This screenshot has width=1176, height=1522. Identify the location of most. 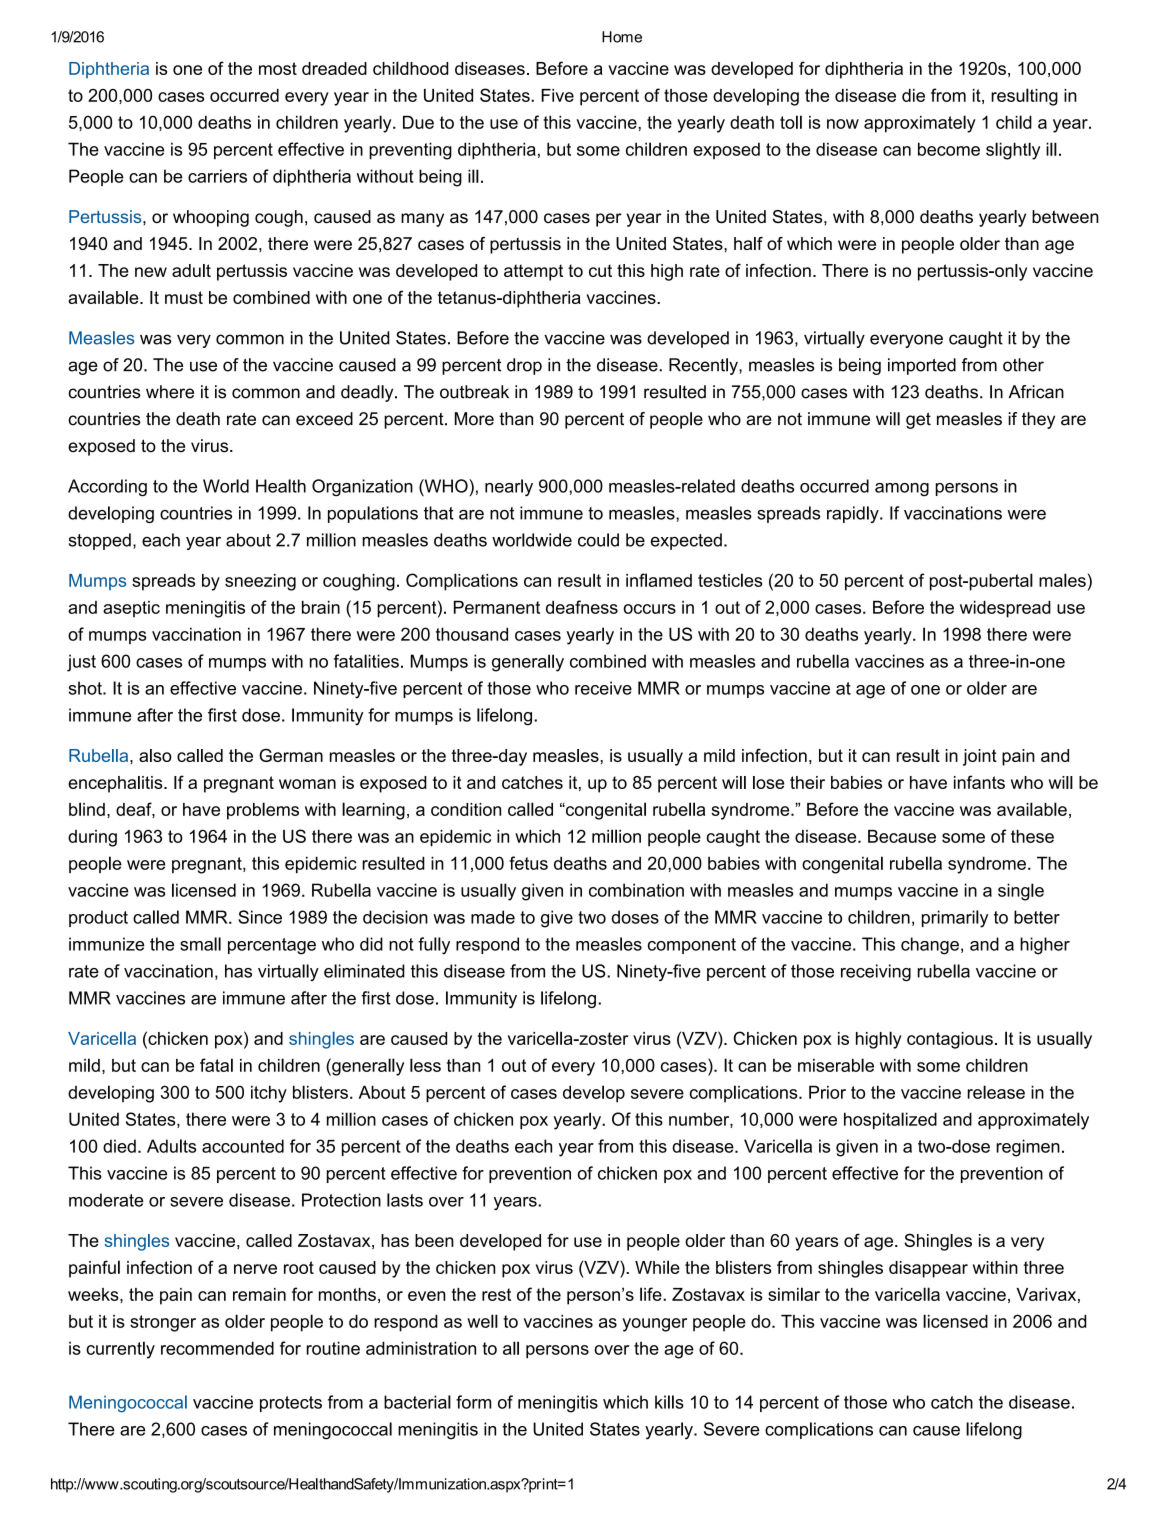
(278, 68).
